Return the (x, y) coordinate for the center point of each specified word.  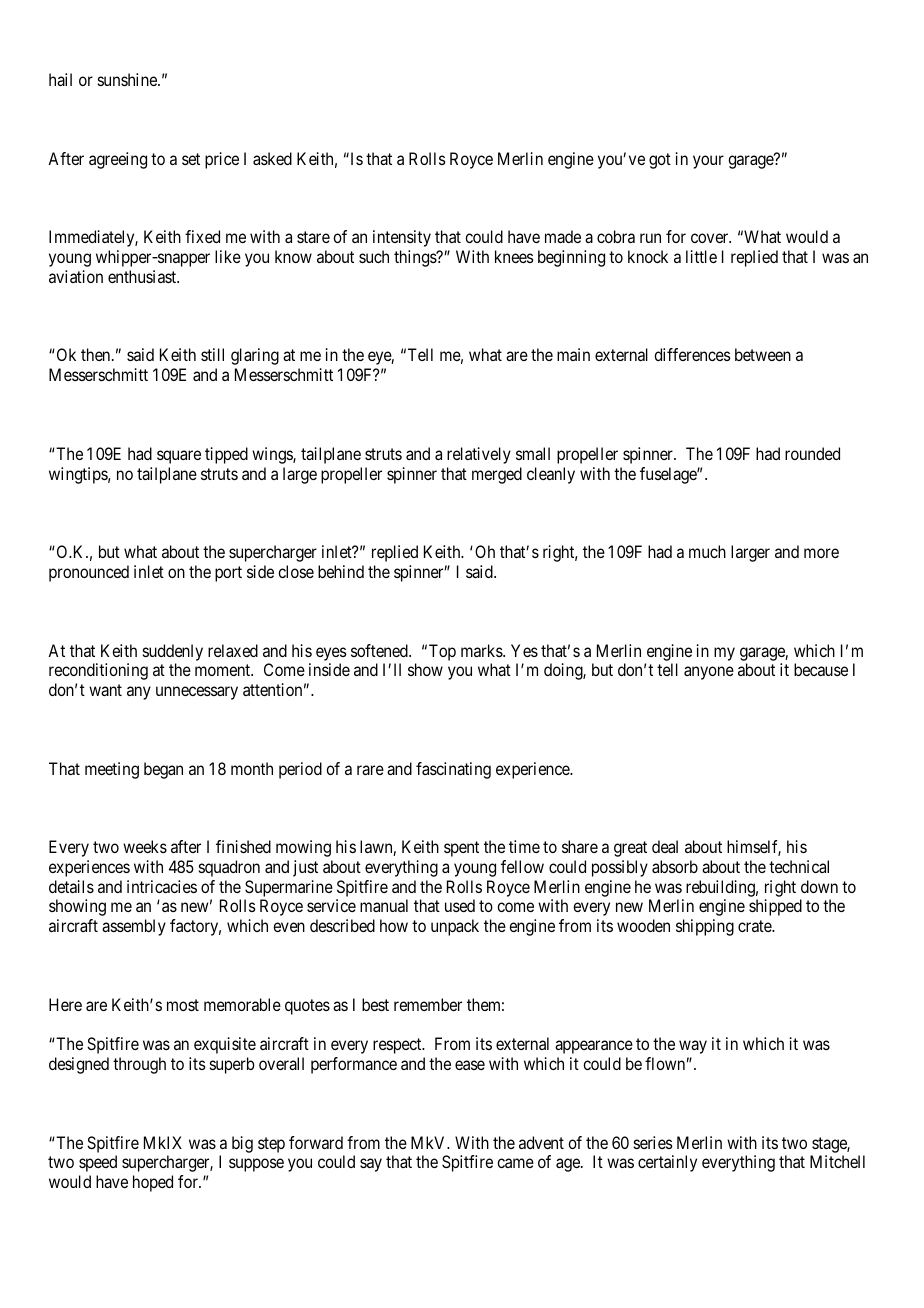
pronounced (89, 573)
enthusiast (143, 276)
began (163, 770)
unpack (455, 927)
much (707, 551)
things (416, 258)
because (821, 669)
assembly (134, 927)
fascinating (453, 770)
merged (497, 475)
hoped (153, 1183)
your (708, 162)
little (701, 256)
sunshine (128, 79)
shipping (705, 927)
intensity (402, 238)
